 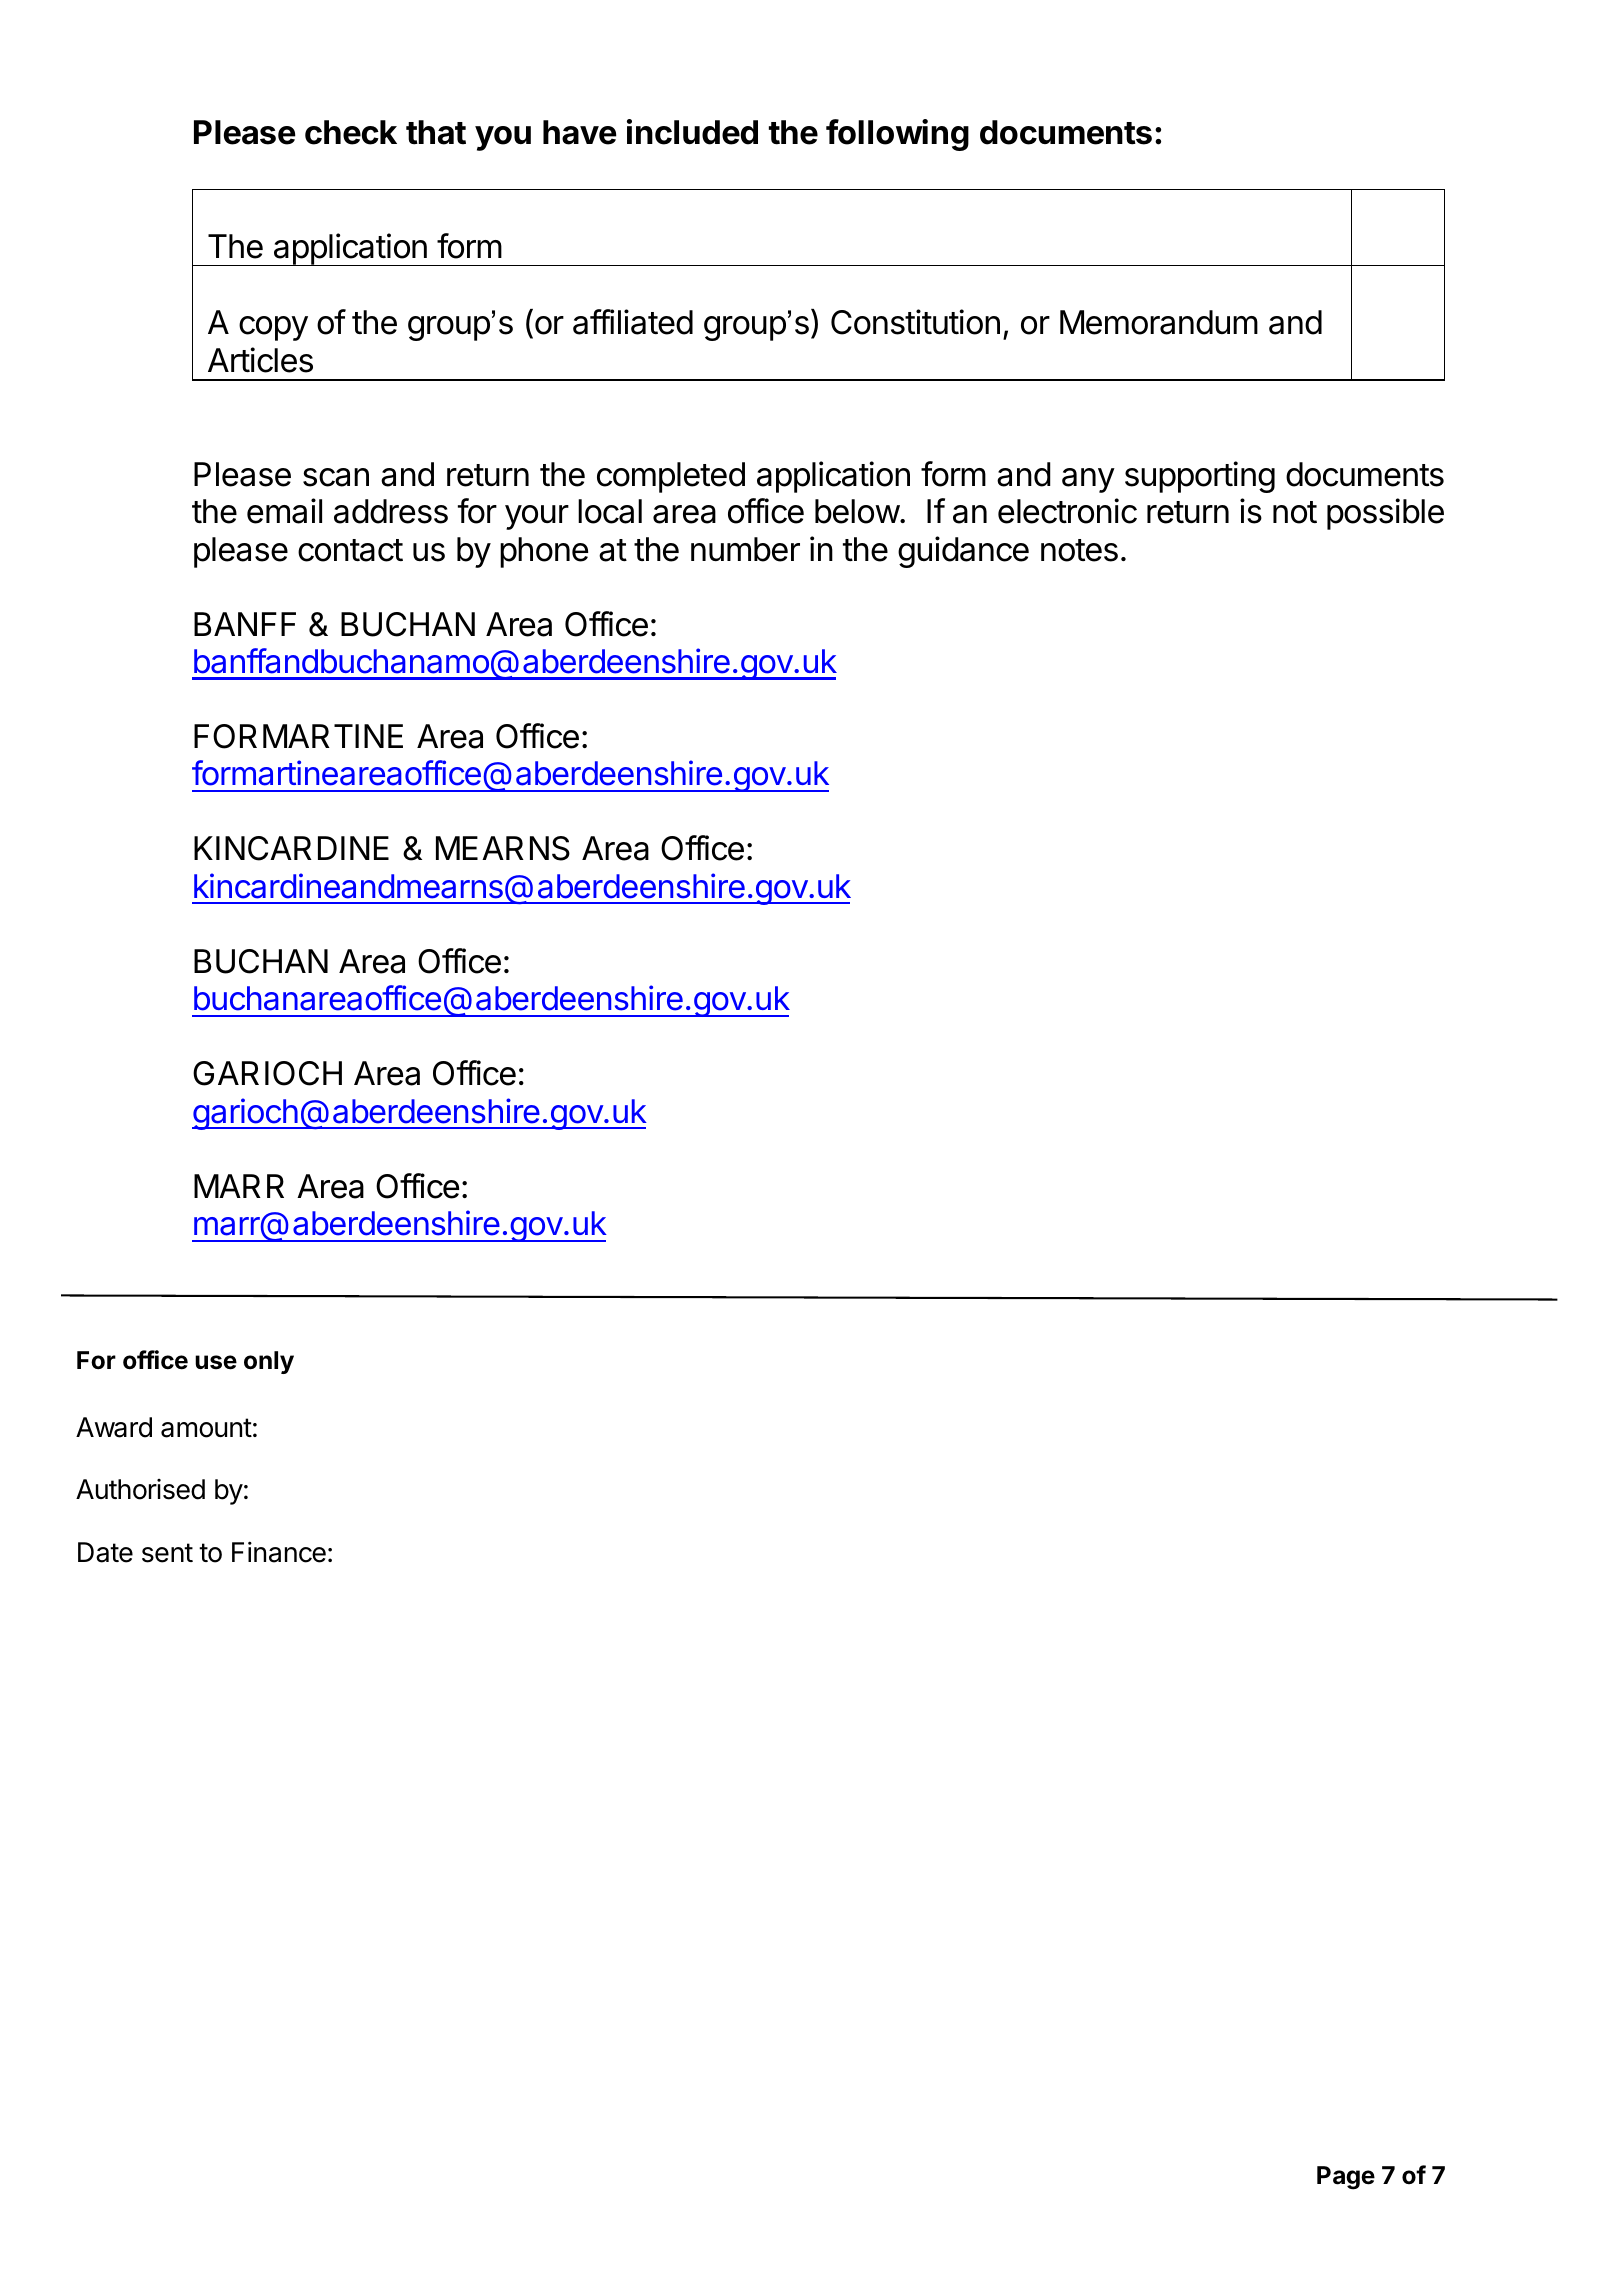 I want to click on only, so click(x=269, y=1362).
